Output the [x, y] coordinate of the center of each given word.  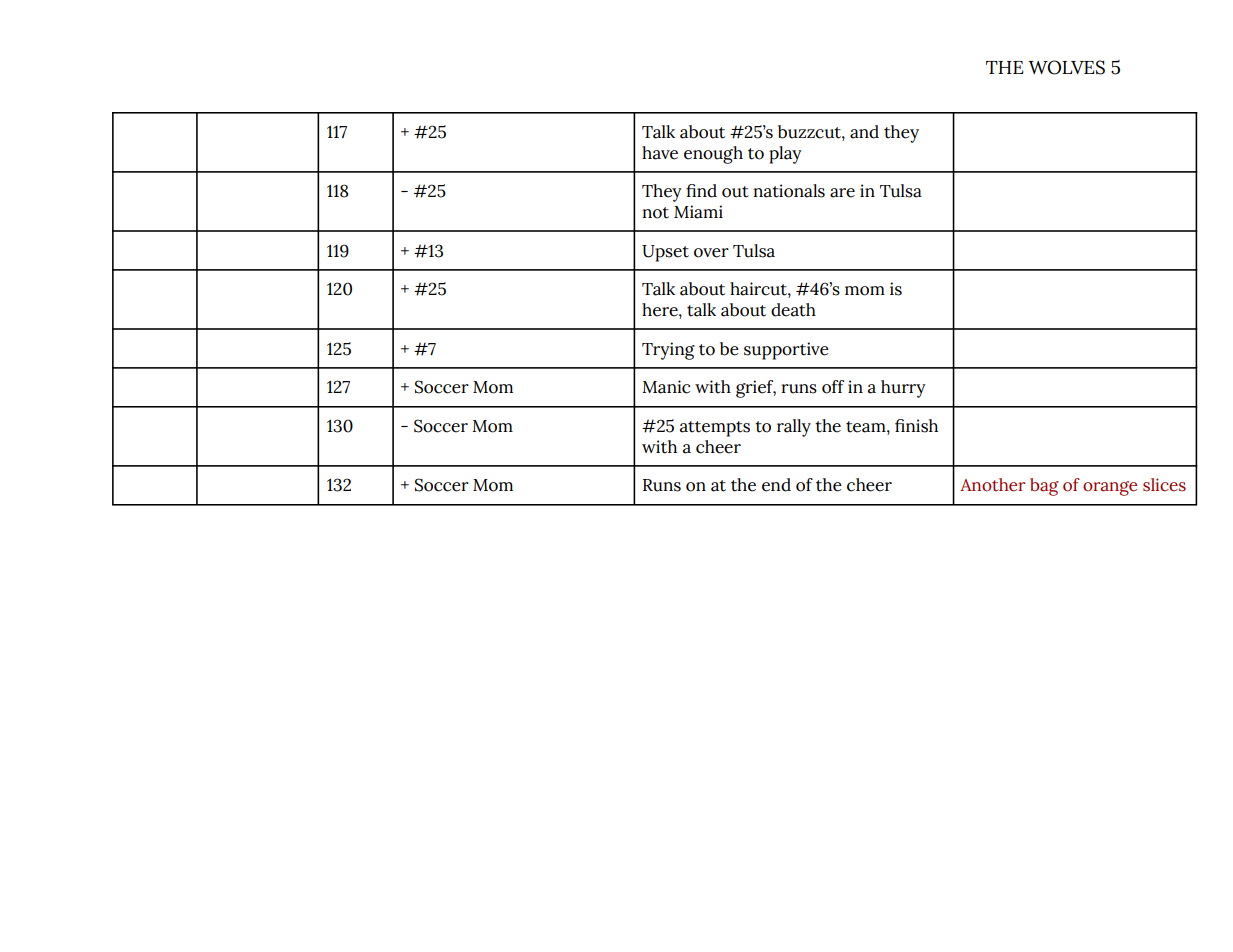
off [833, 387]
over [711, 253]
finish [916, 426]
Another [992, 485]
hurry [903, 389]
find [701, 191]
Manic [666, 387]
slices [1164, 485]
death [793, 310]
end [776, 485]
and [864, 132]
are [842, 193]
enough [713, 155]
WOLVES [1066, 67]
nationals [789, 191]
